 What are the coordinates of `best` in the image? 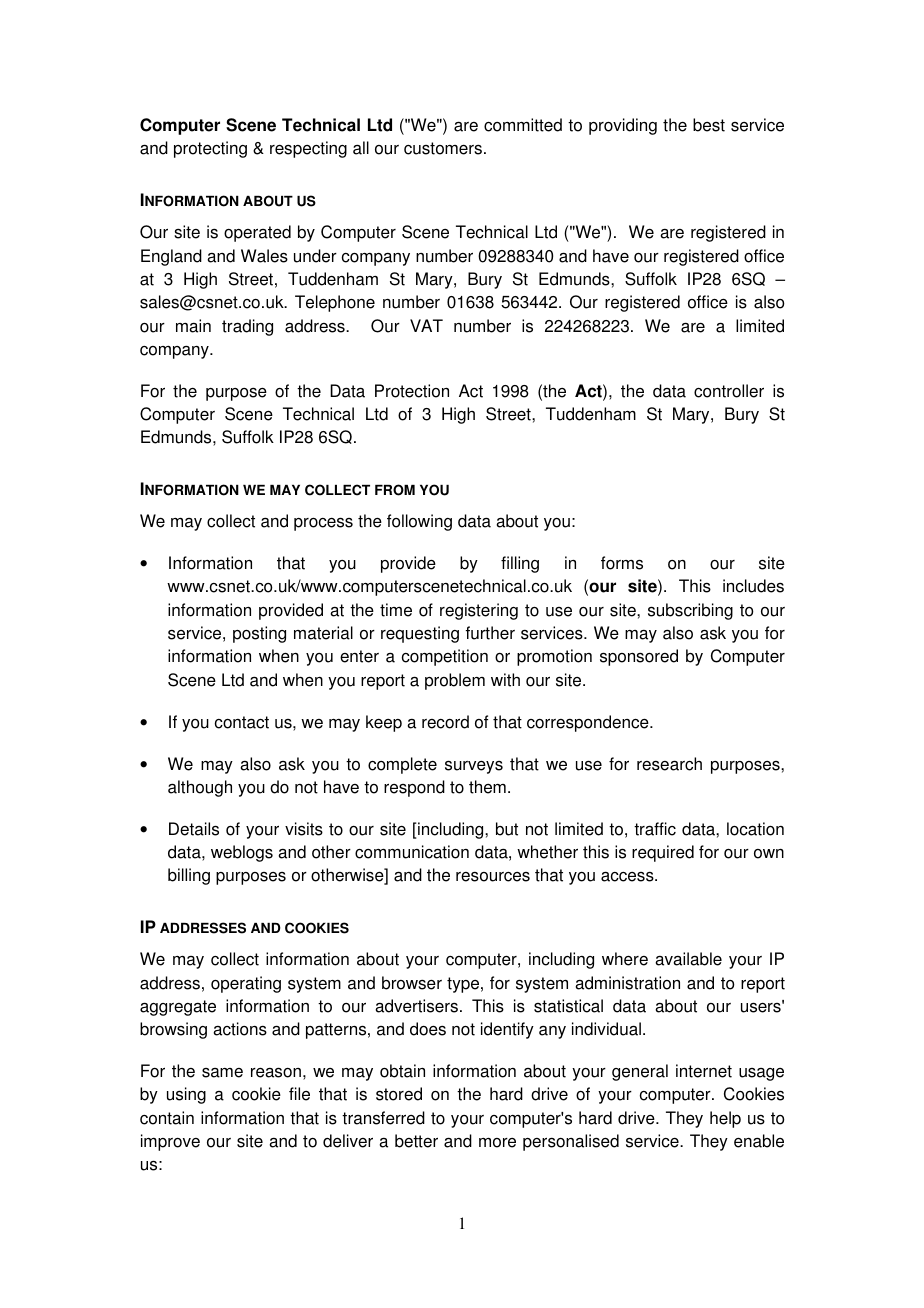 It's located at (709, 125).
